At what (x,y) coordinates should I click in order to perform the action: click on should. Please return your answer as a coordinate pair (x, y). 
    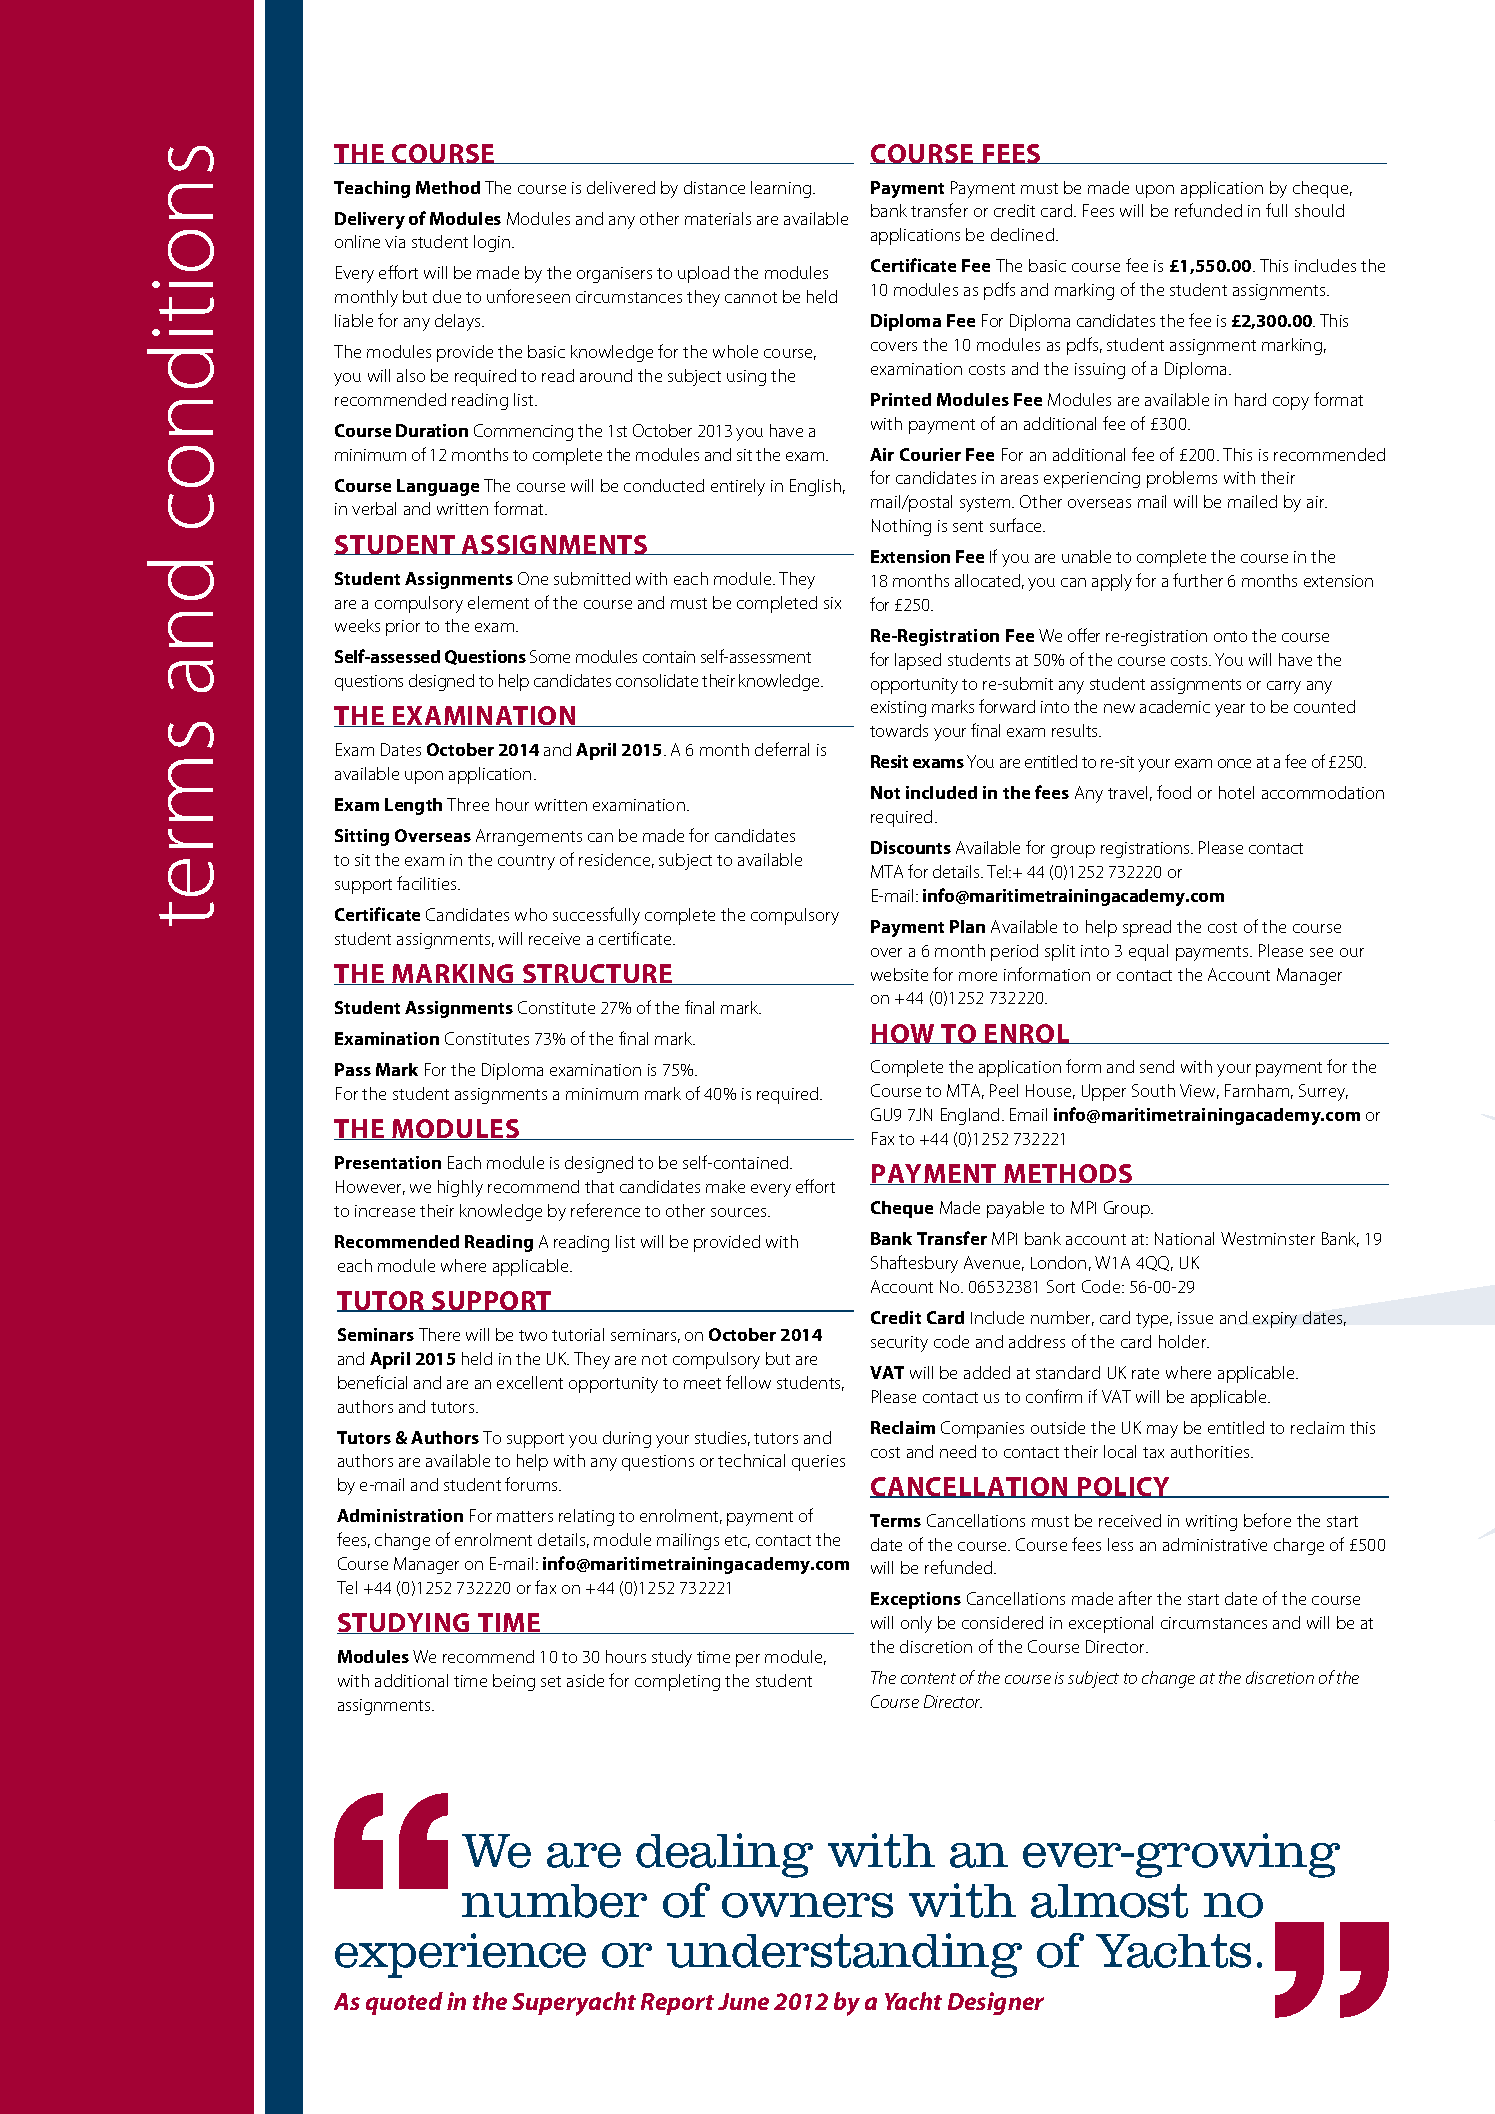
    Looking at the image, I should click on (1319, 210).
